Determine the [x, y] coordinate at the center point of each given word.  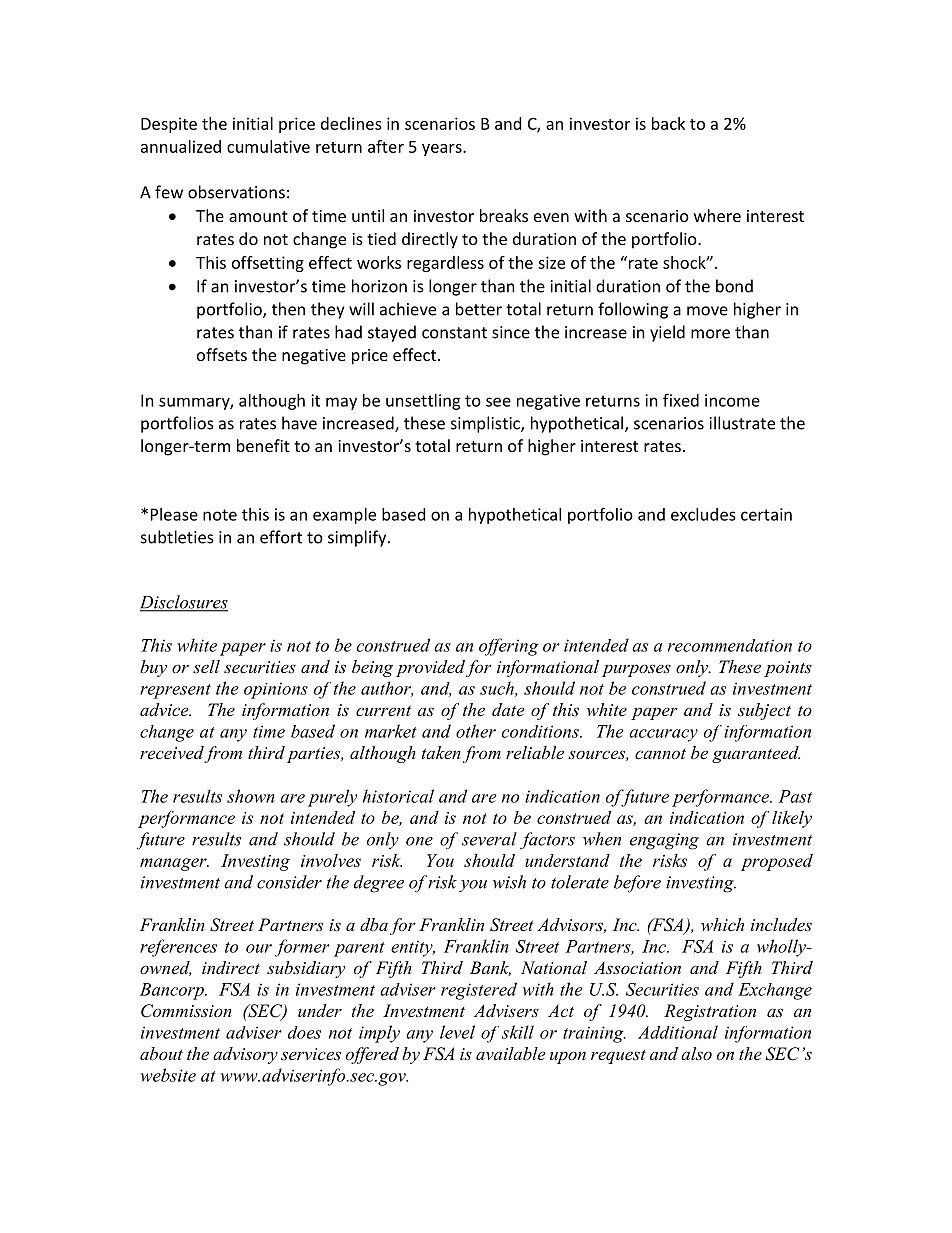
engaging [664, 841]
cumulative [268, 146]
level [457, 1032]
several [489, 839]
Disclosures [184, 603]
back [668, 123]
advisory [245, 1055]
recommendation [730, 645]
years [443, 150]
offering [509, 647]
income [732, 400]
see [498, 402]
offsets [222, 354]
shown [251, 796]
